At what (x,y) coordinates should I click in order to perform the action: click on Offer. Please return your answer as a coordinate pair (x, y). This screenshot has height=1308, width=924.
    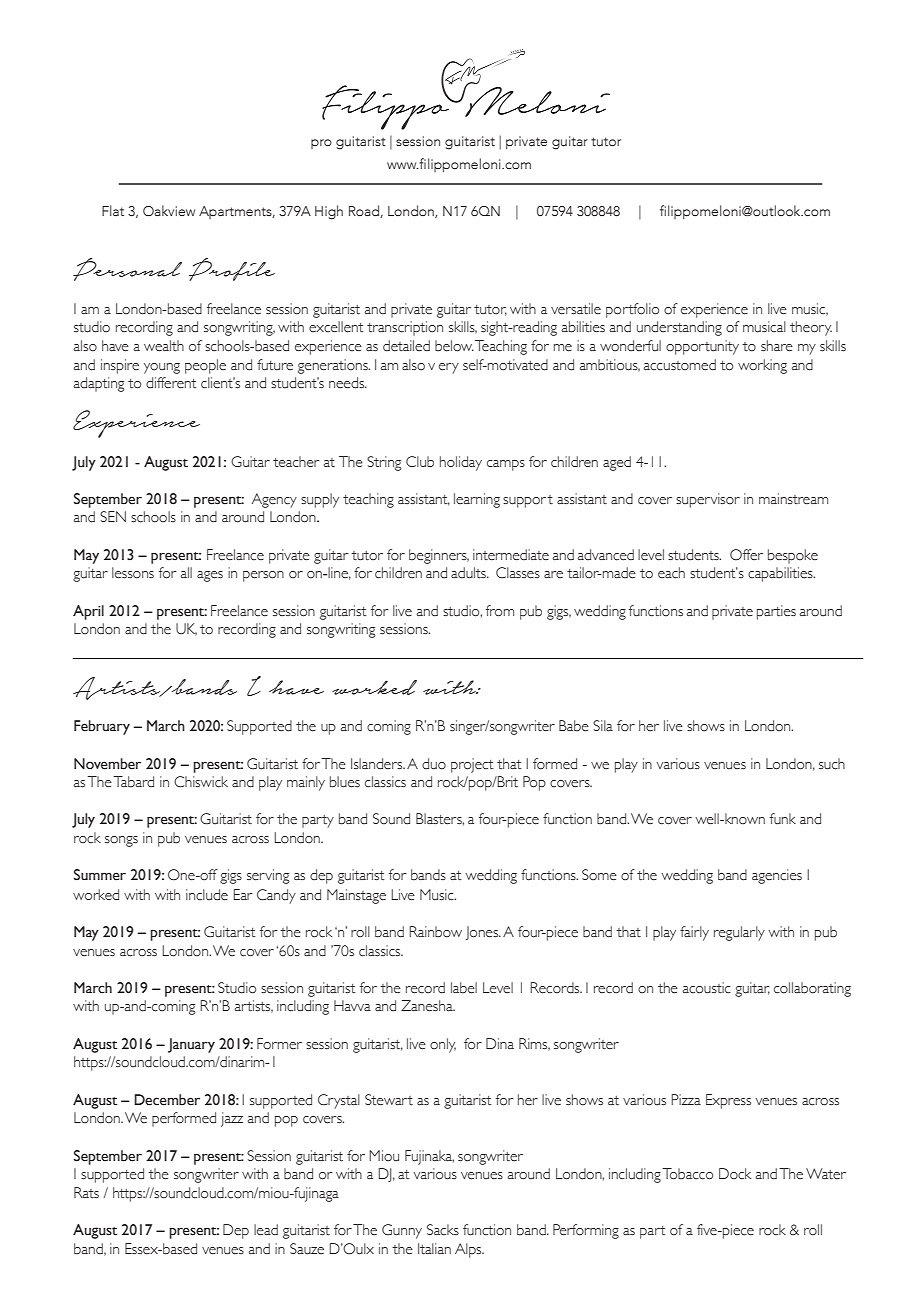
    Looking at the image, I should click on (746, 555).
